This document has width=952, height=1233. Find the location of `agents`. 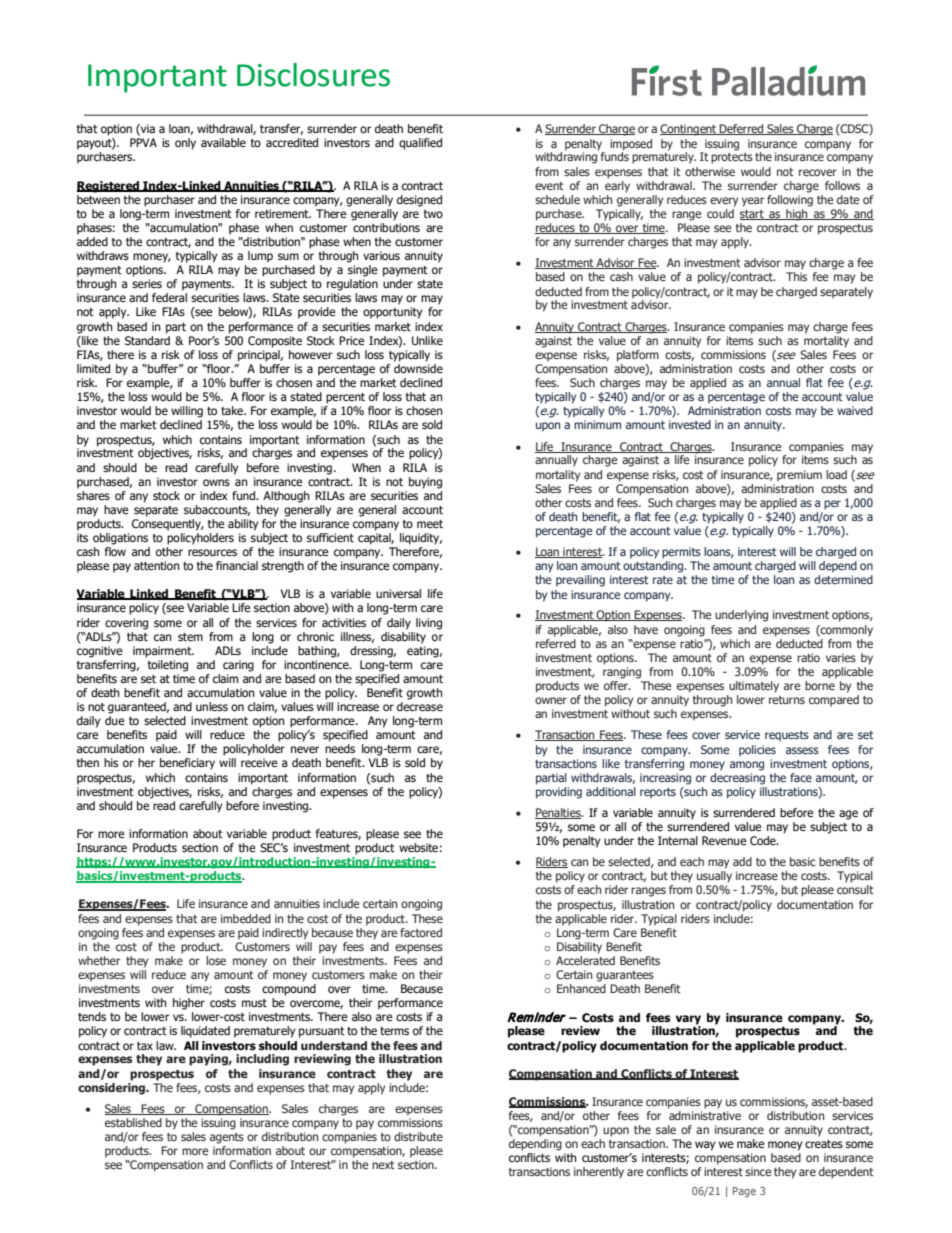

agents is located at coordinates (227, 1138).
